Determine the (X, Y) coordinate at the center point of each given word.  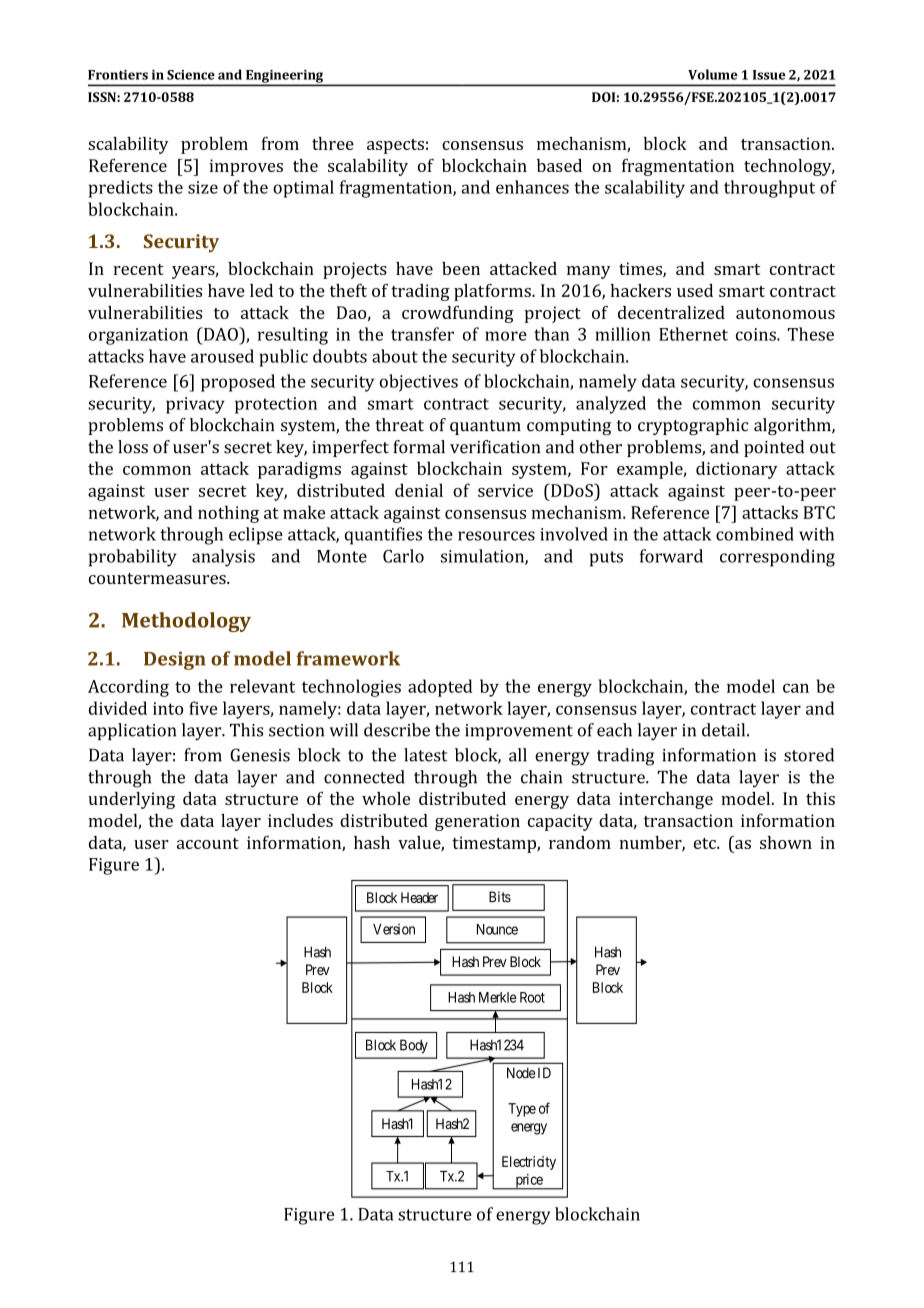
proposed (238, 383)
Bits (500, 897)
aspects (395, 146)
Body (414, 1046)
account (208, 843)
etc (706, 843)
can (796, 688)
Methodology (186, 622)
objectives (419, 383)
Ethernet (693, 334)
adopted (440, 688)
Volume (713, 74)
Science (191, 75)
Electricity (529, 1163)
